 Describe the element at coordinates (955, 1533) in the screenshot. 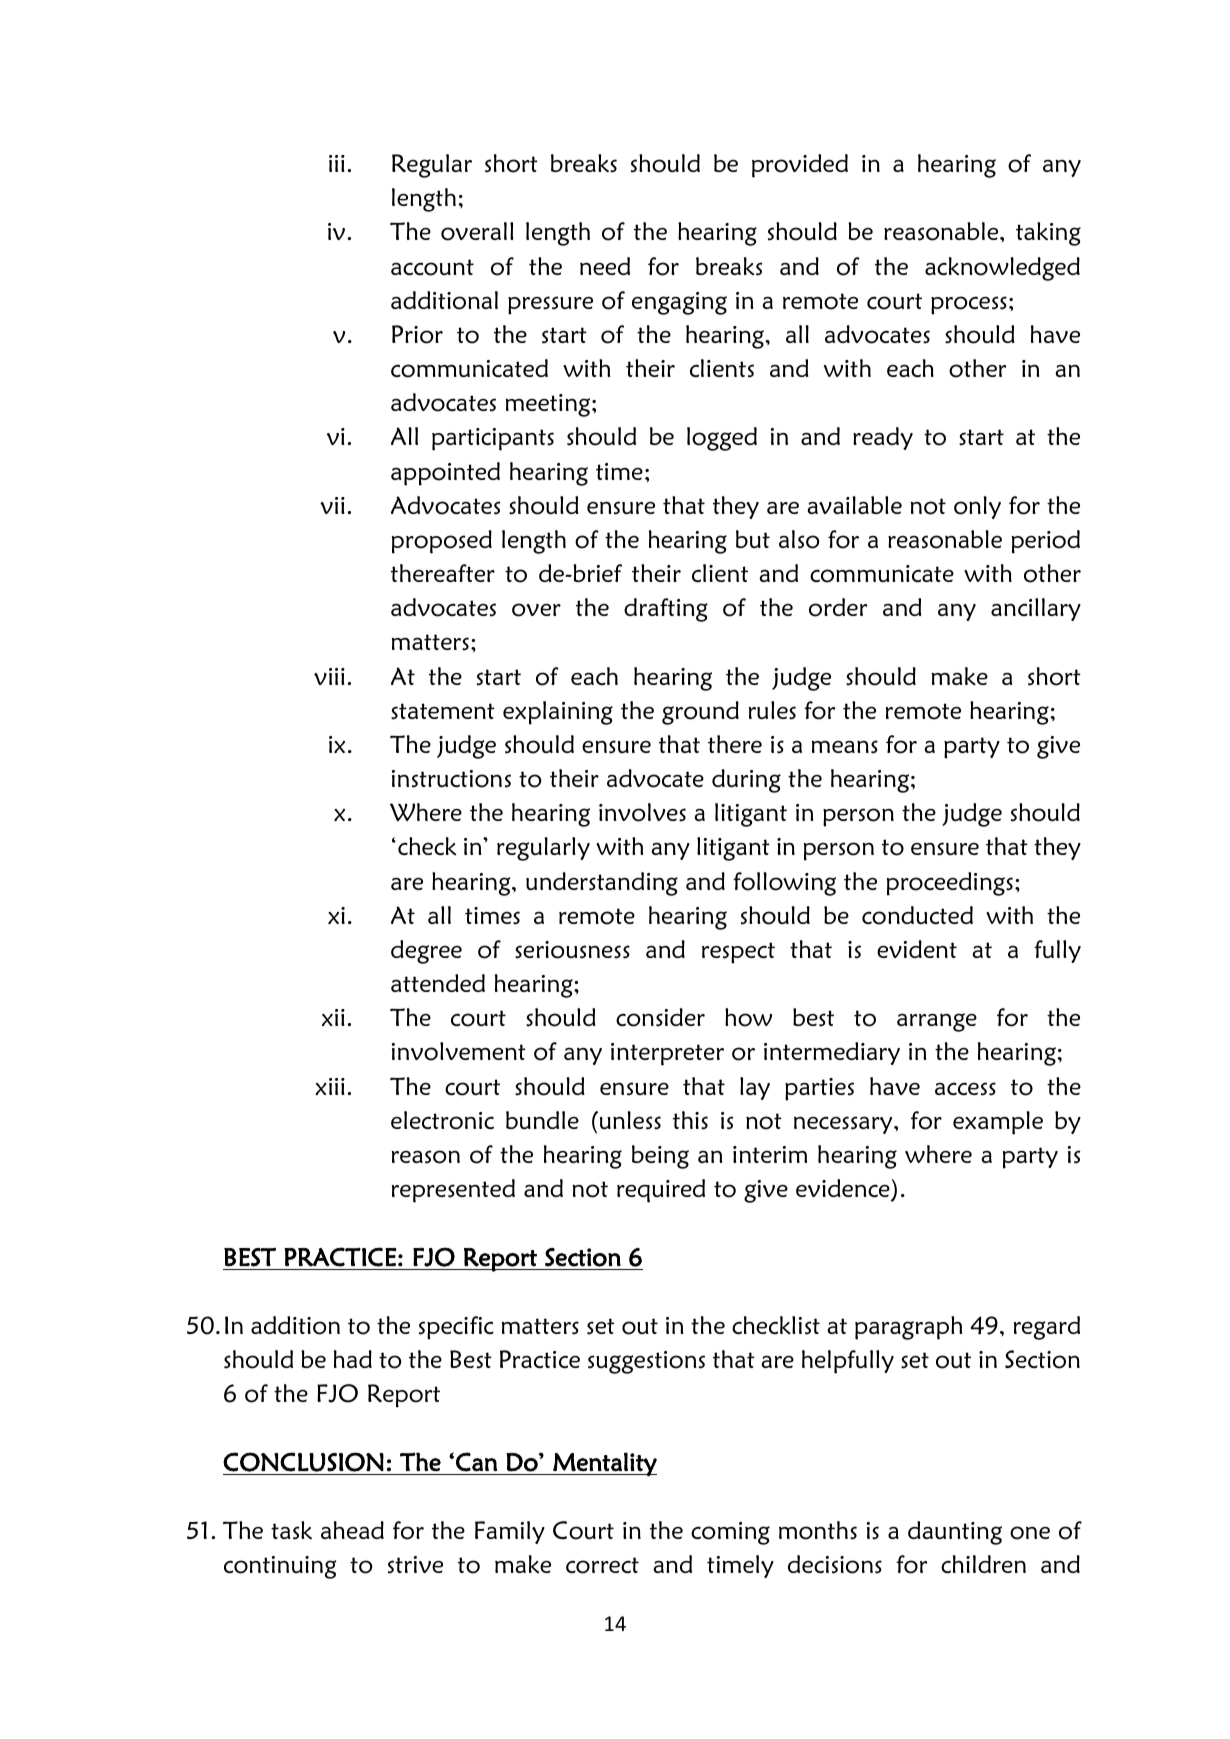

I see `daunting` at that location.
